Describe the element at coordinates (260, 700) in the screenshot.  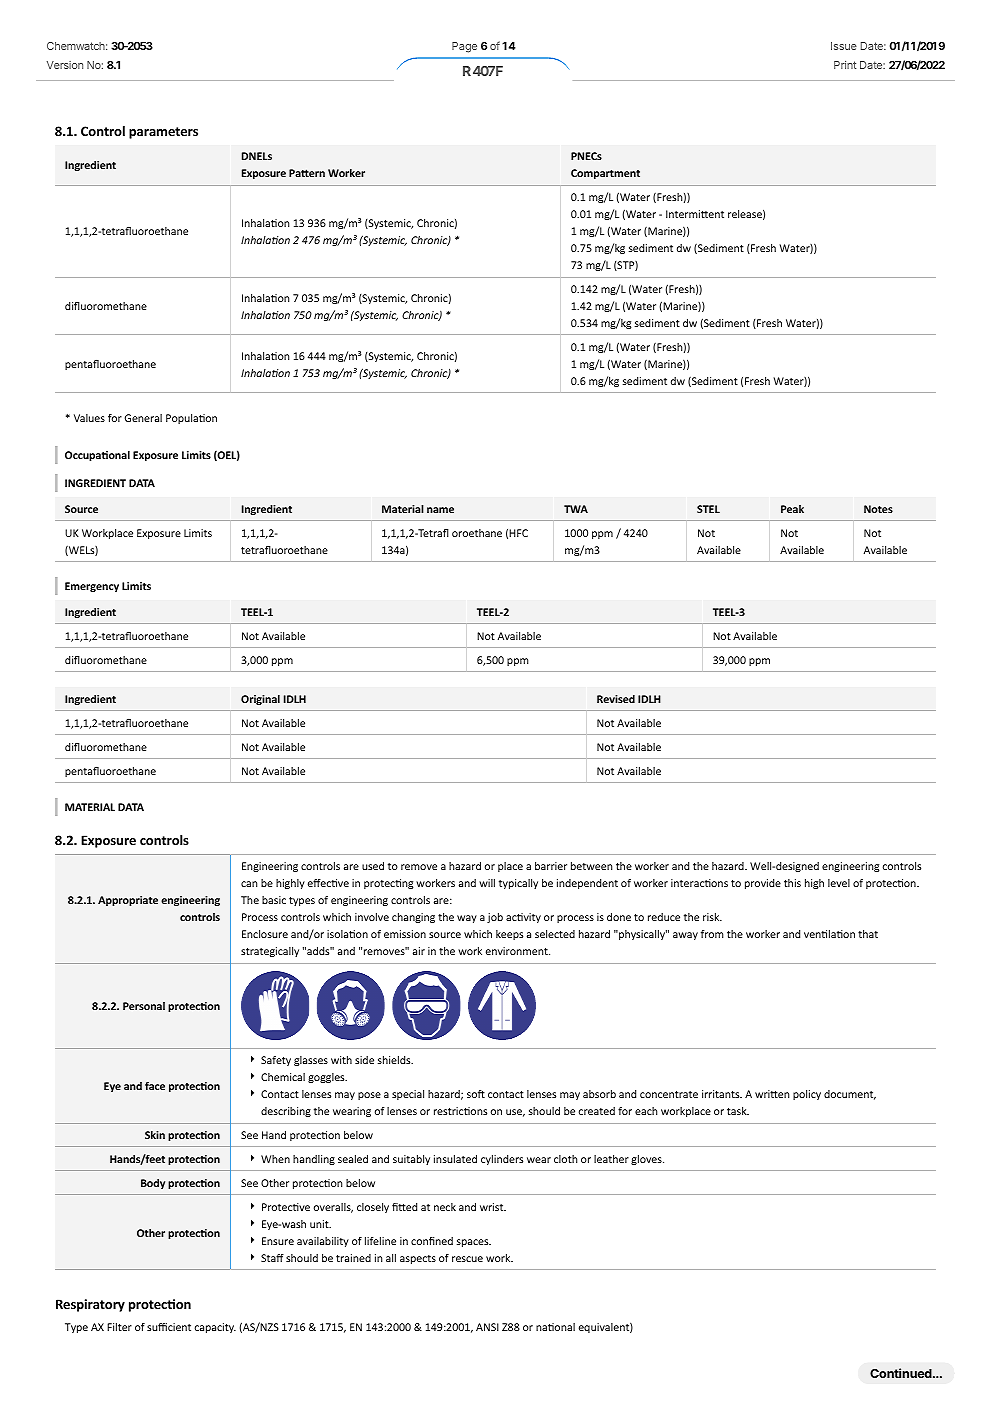
I see `Original` at that location.
